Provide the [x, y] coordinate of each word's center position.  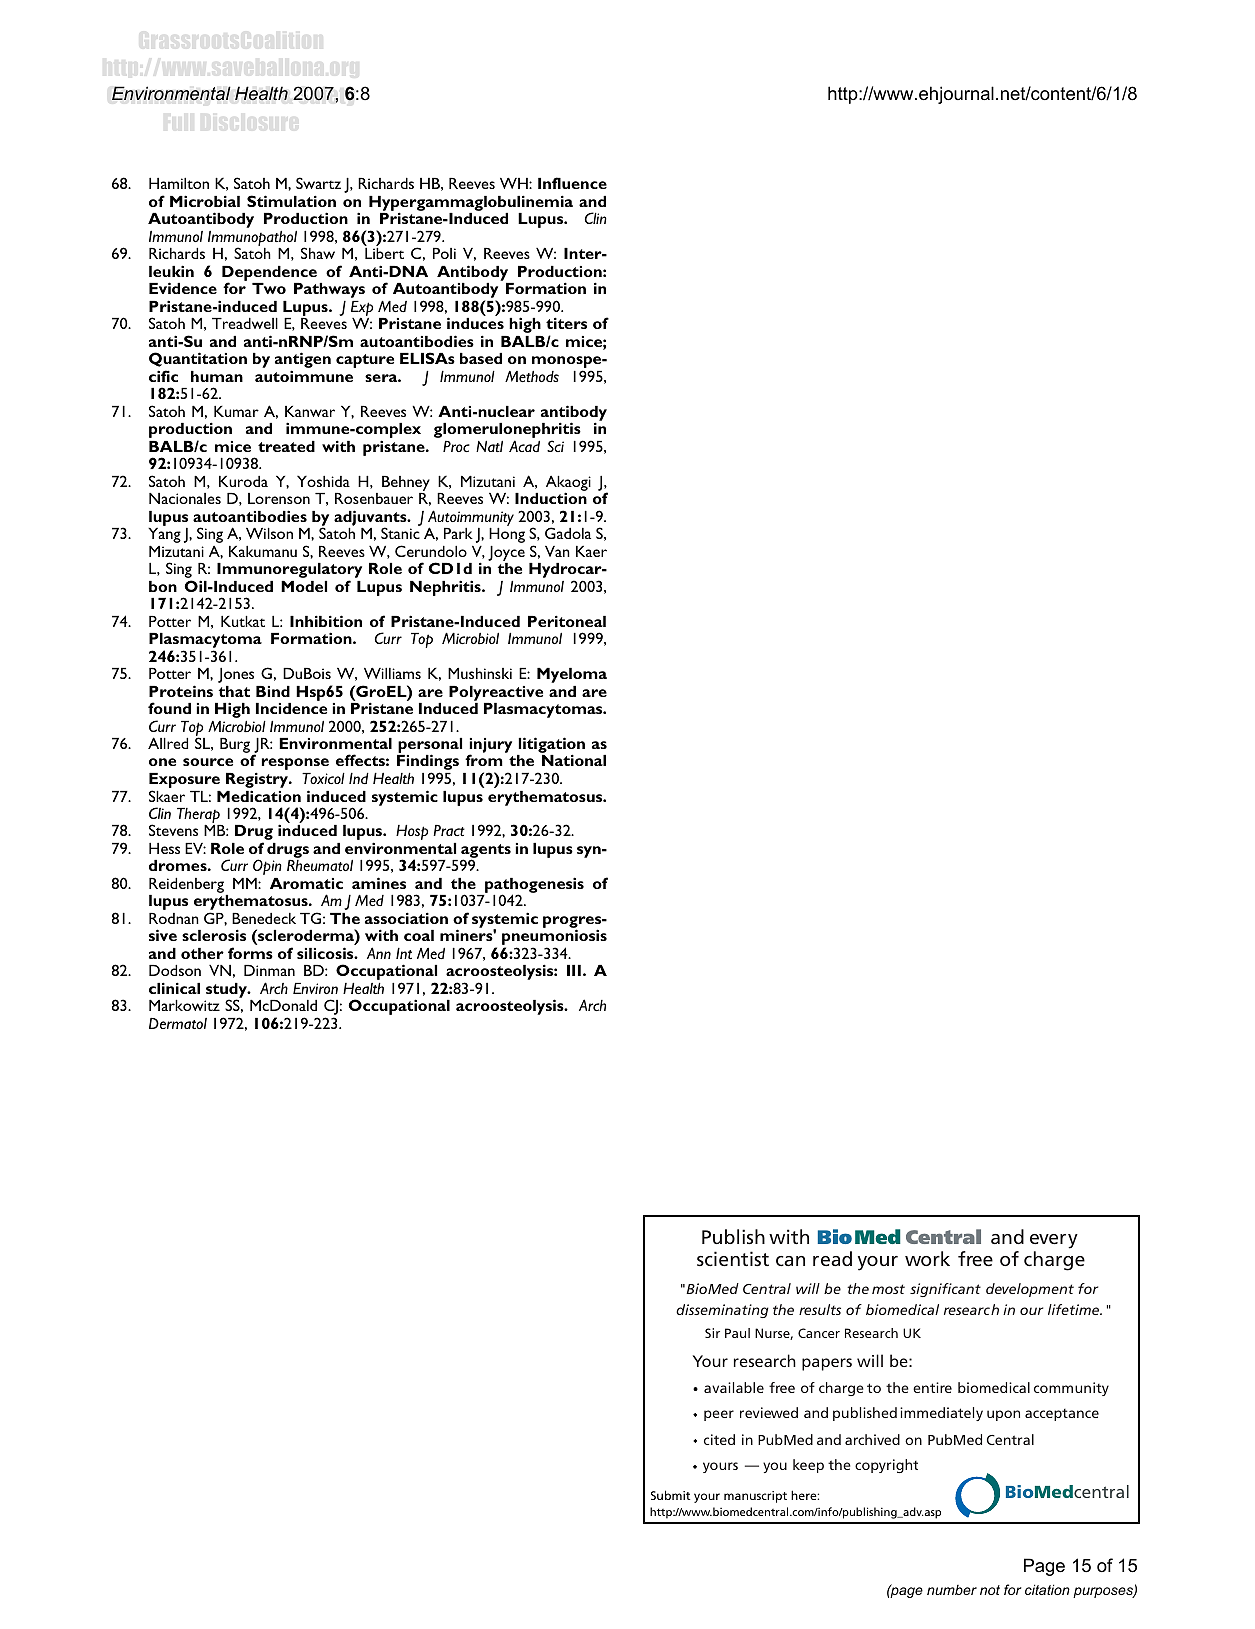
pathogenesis [533, 886]
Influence [572, 183]
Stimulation [291, 201]
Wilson [269, 533]
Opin [267, 867]
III [574, 970]
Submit [670, 1495]
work [927, 1258]
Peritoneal [567, 621]
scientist [733, 1258]
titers [566, 323]
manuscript [755, 1497]
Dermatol [178, 1023]
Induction [551, 498]
